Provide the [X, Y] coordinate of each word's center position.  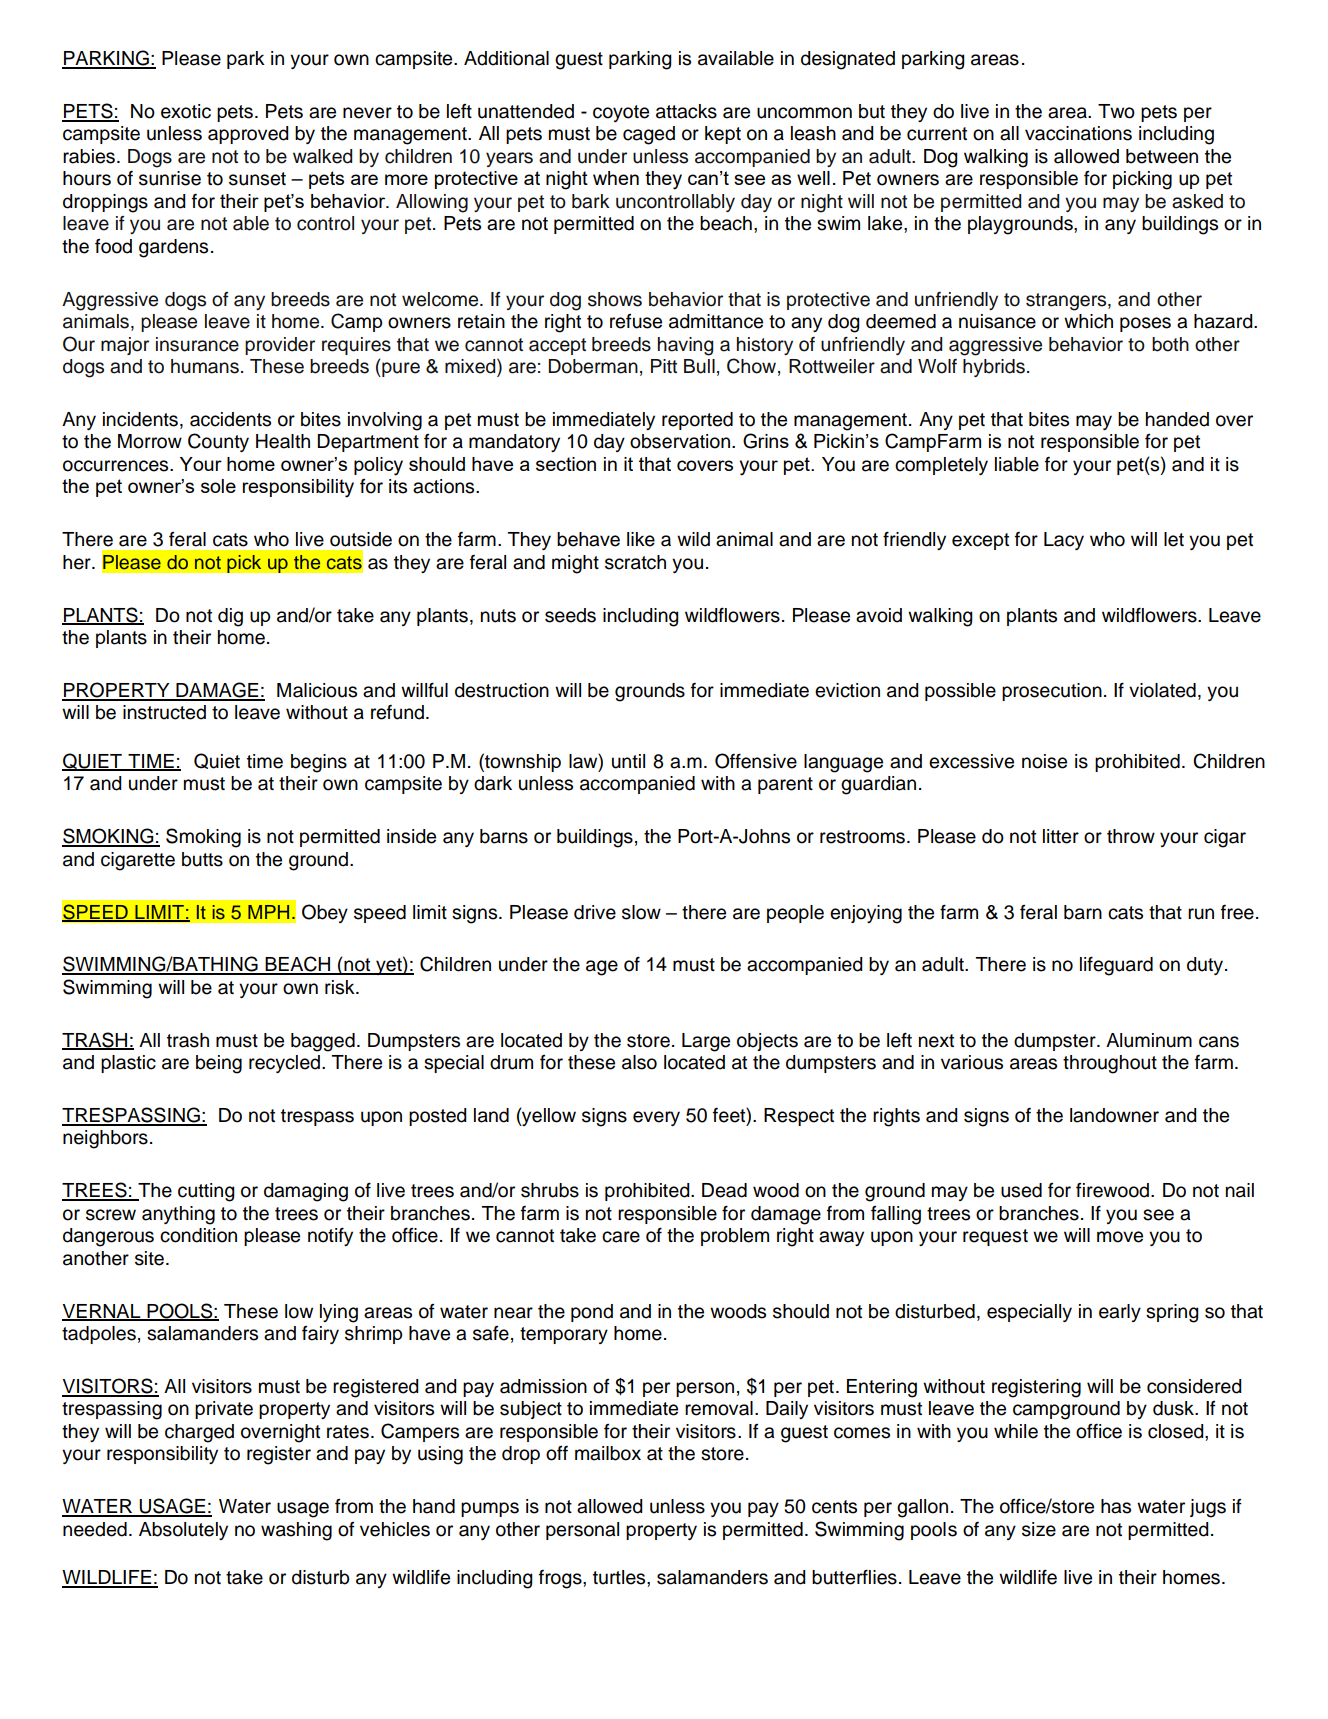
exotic [186, 111]
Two [1116, 111]
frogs [561, 1579]
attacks [686, 111]
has [1116, 1506]
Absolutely [183, 1531]
